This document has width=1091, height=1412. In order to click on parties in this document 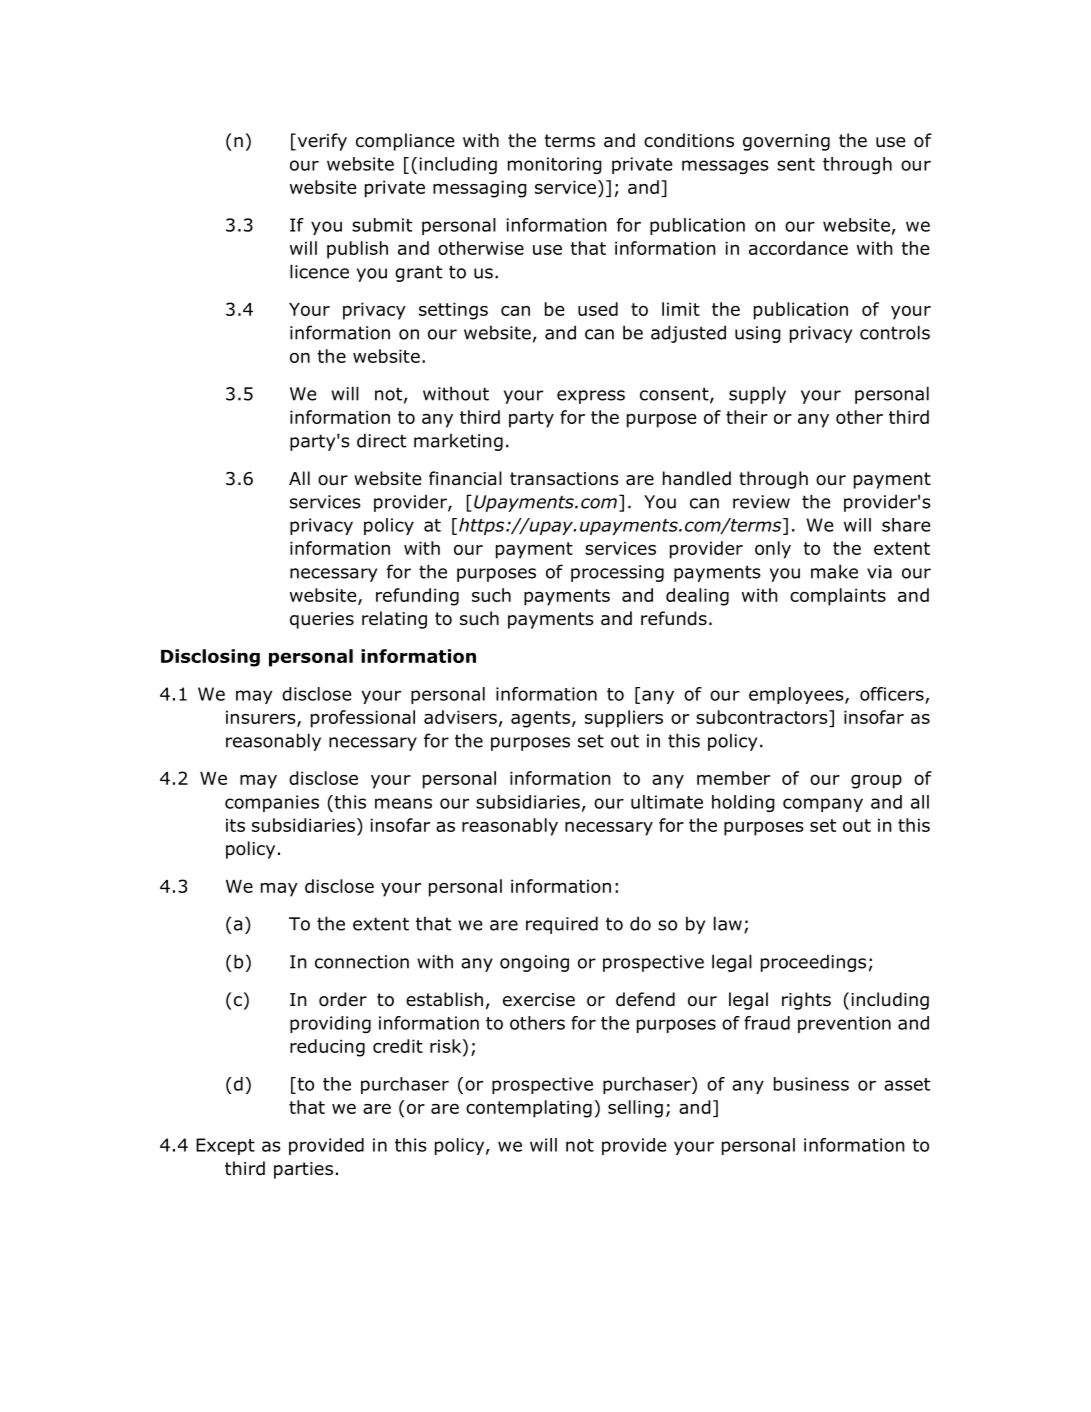, I will do `click(303, 1170)`.
